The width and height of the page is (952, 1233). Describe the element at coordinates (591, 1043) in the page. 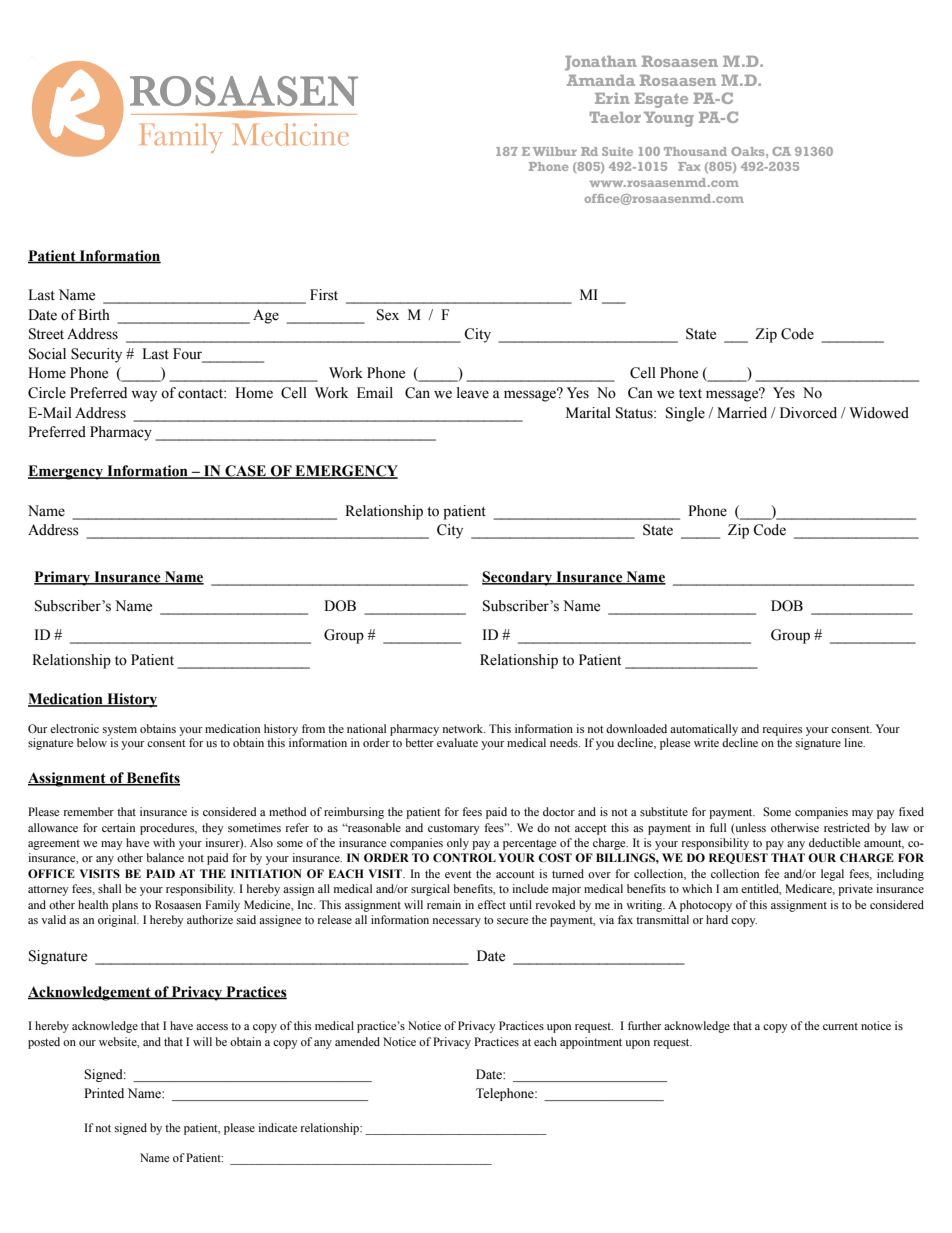

I see `appointment` at that location.
